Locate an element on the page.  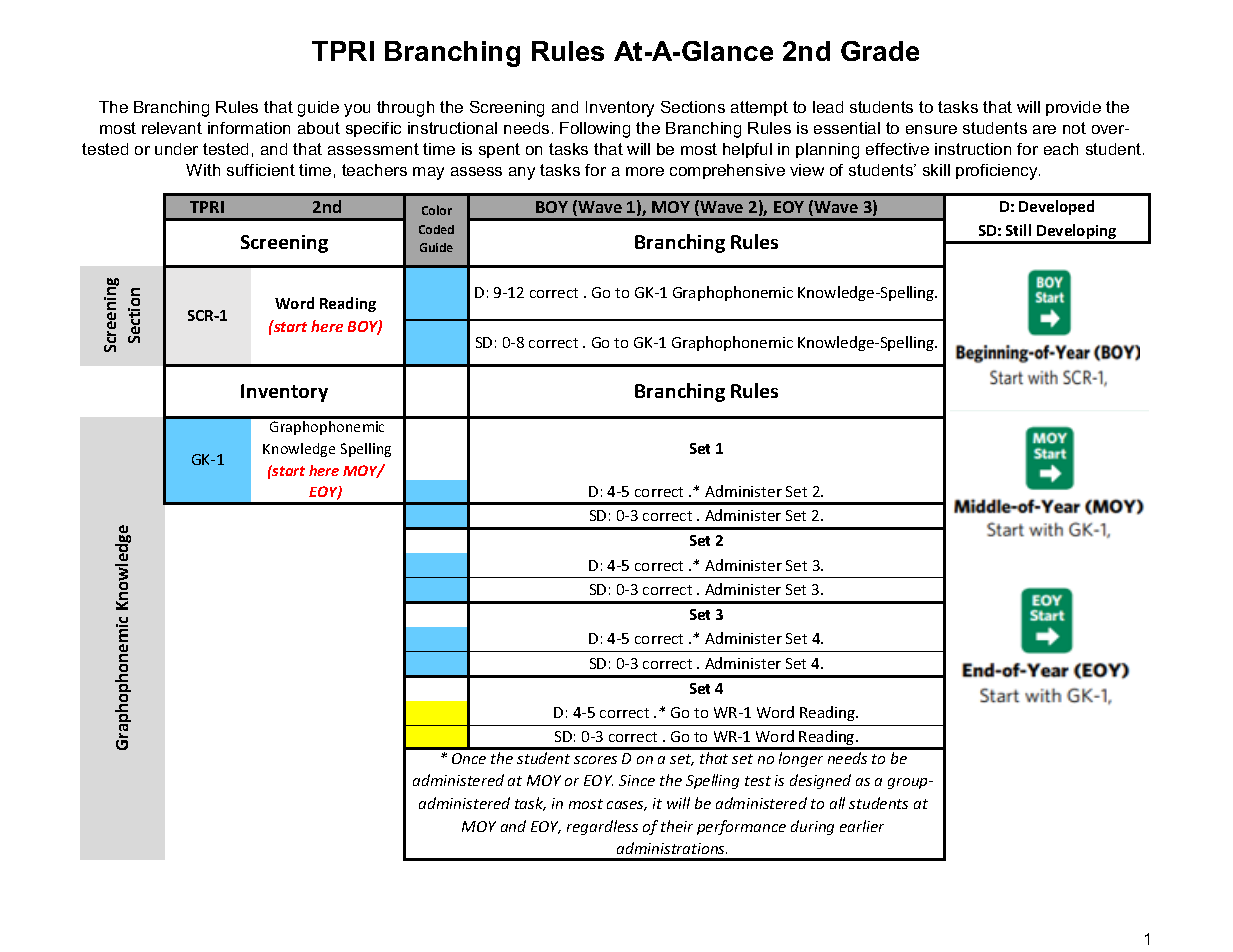
regardless is located at coordinates (602, 827).
